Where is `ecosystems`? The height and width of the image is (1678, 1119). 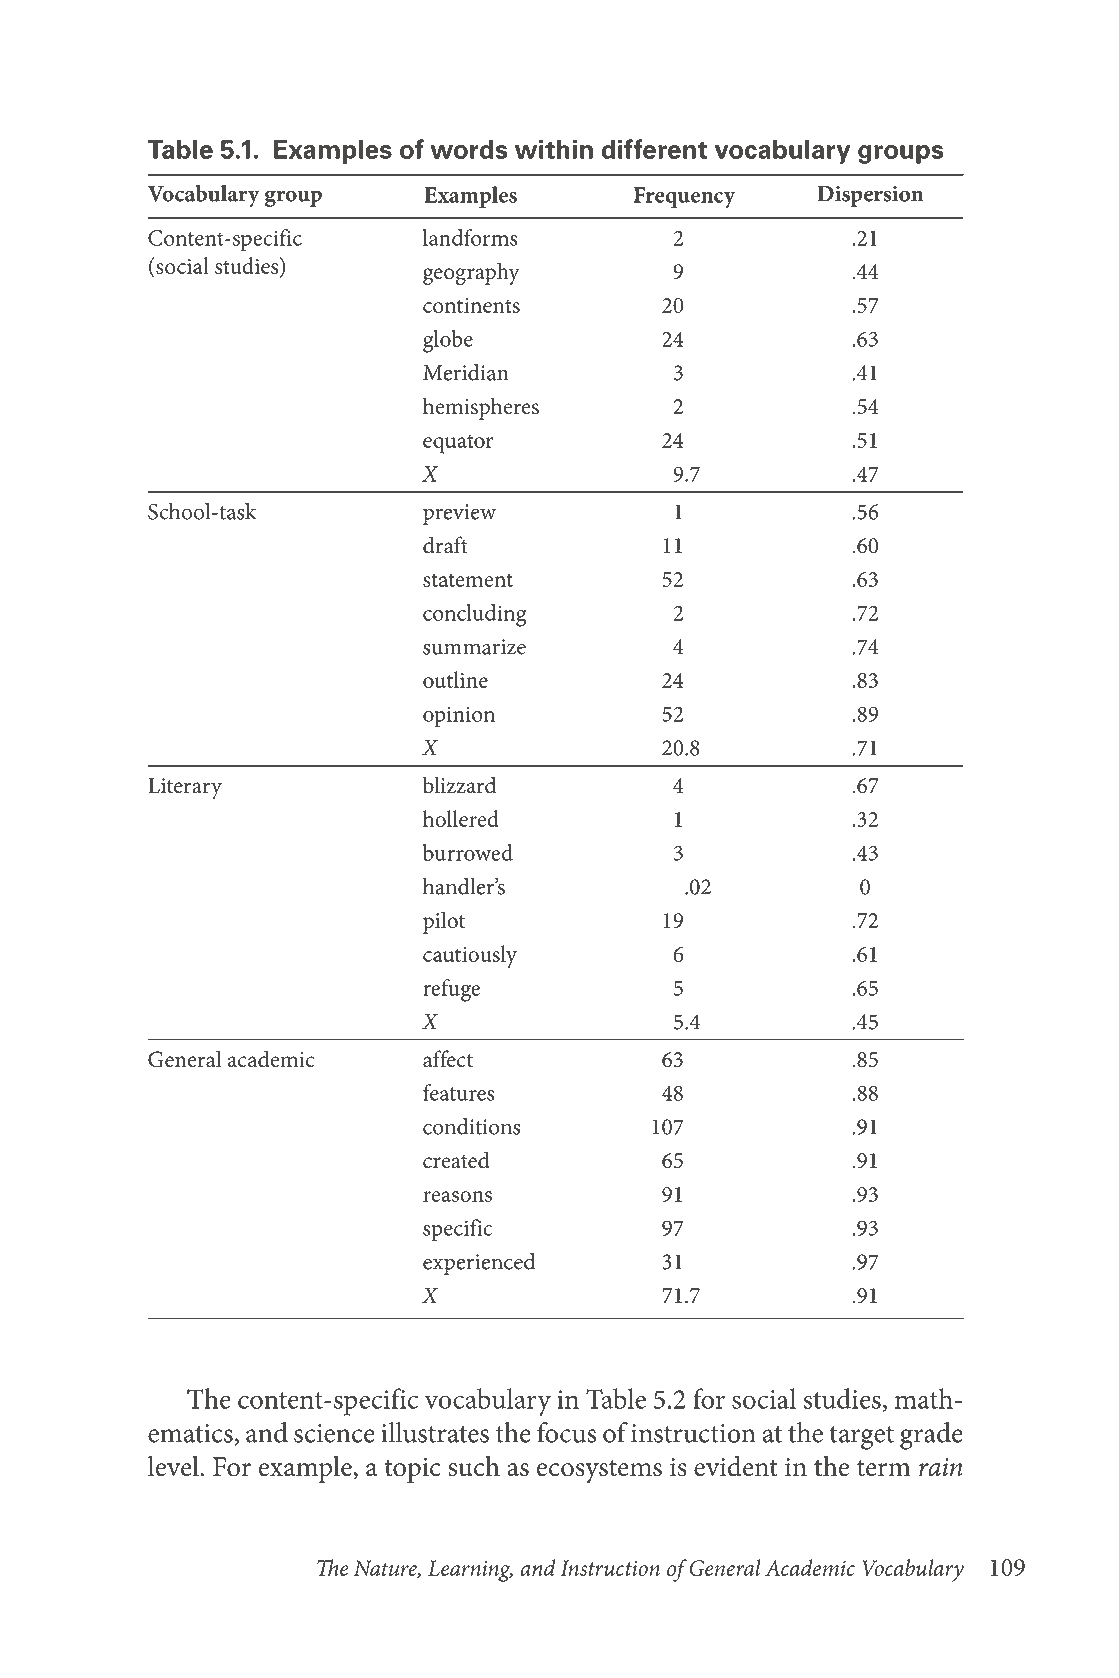 ecosystems is located at coordinates (599, 1472).
